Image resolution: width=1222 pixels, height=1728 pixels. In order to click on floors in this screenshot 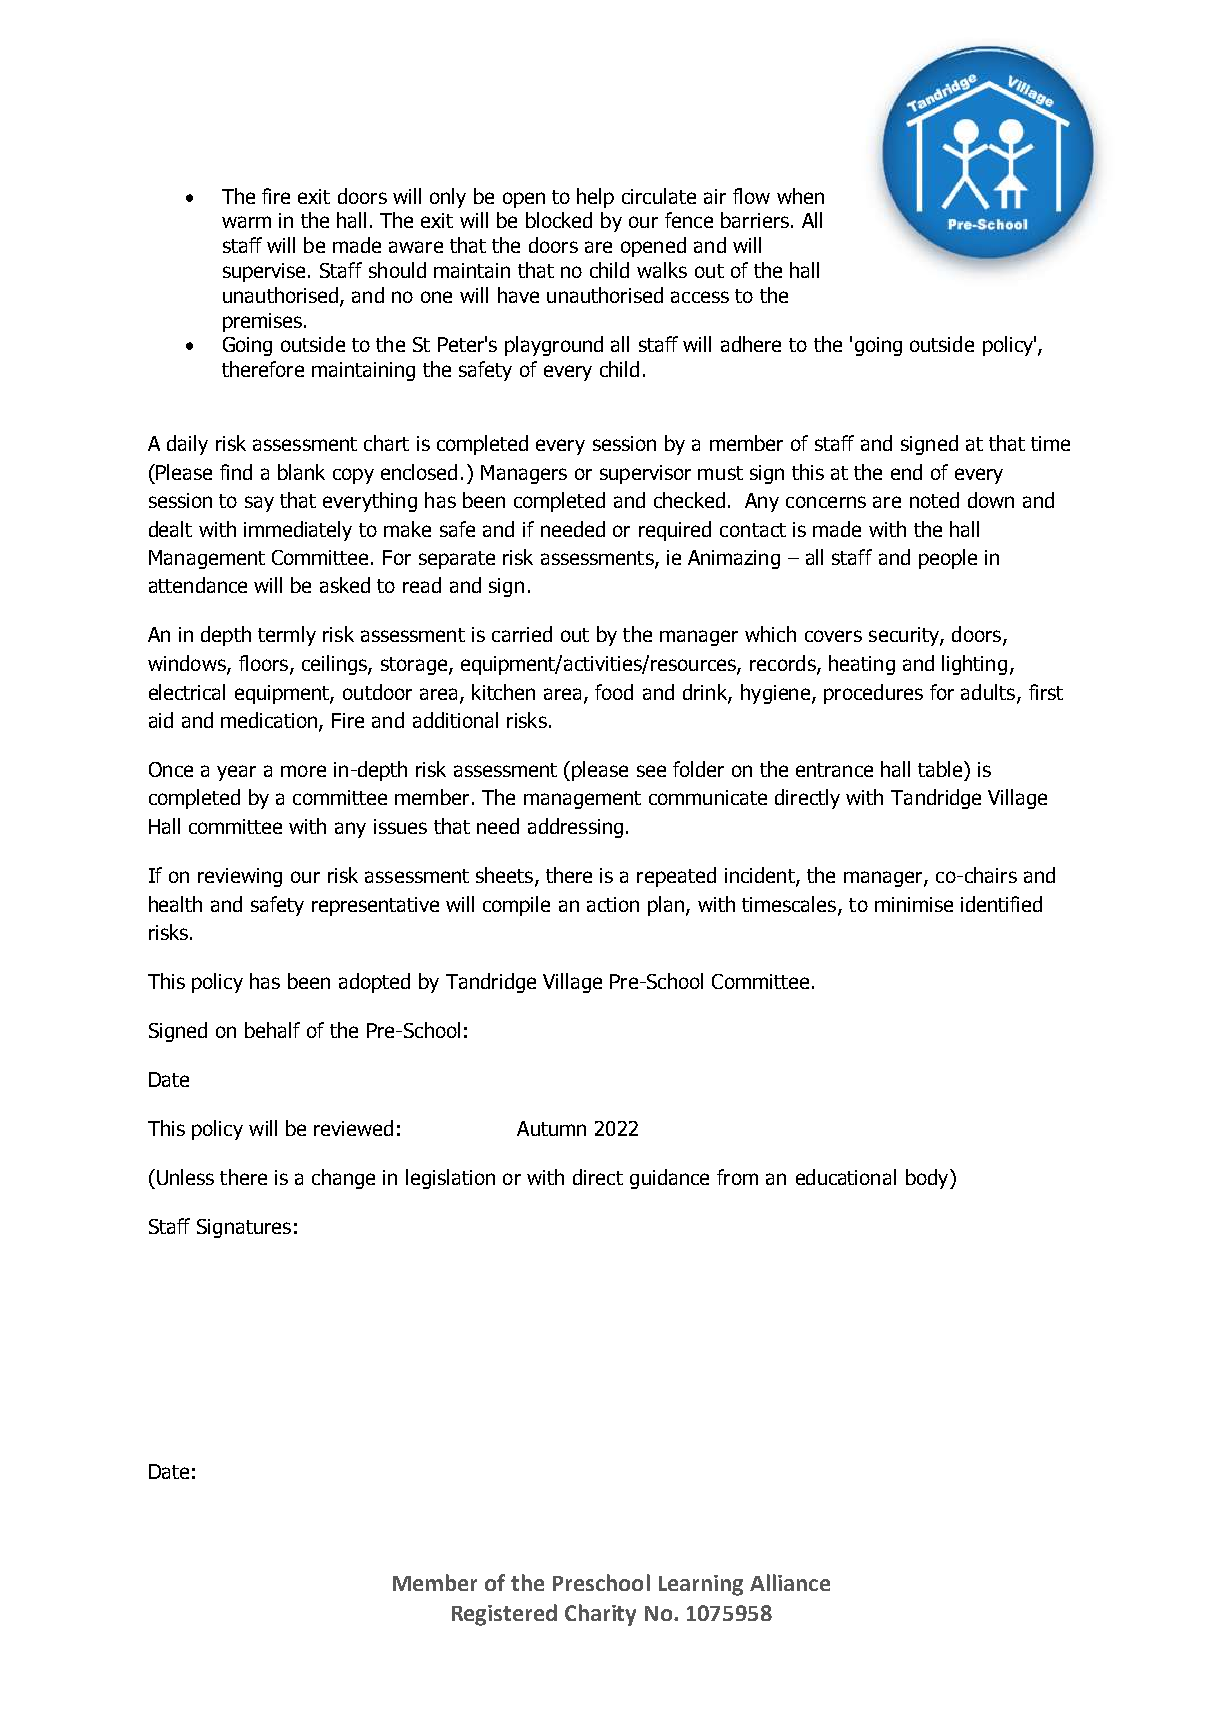, I will do `click(263, 663)`.
